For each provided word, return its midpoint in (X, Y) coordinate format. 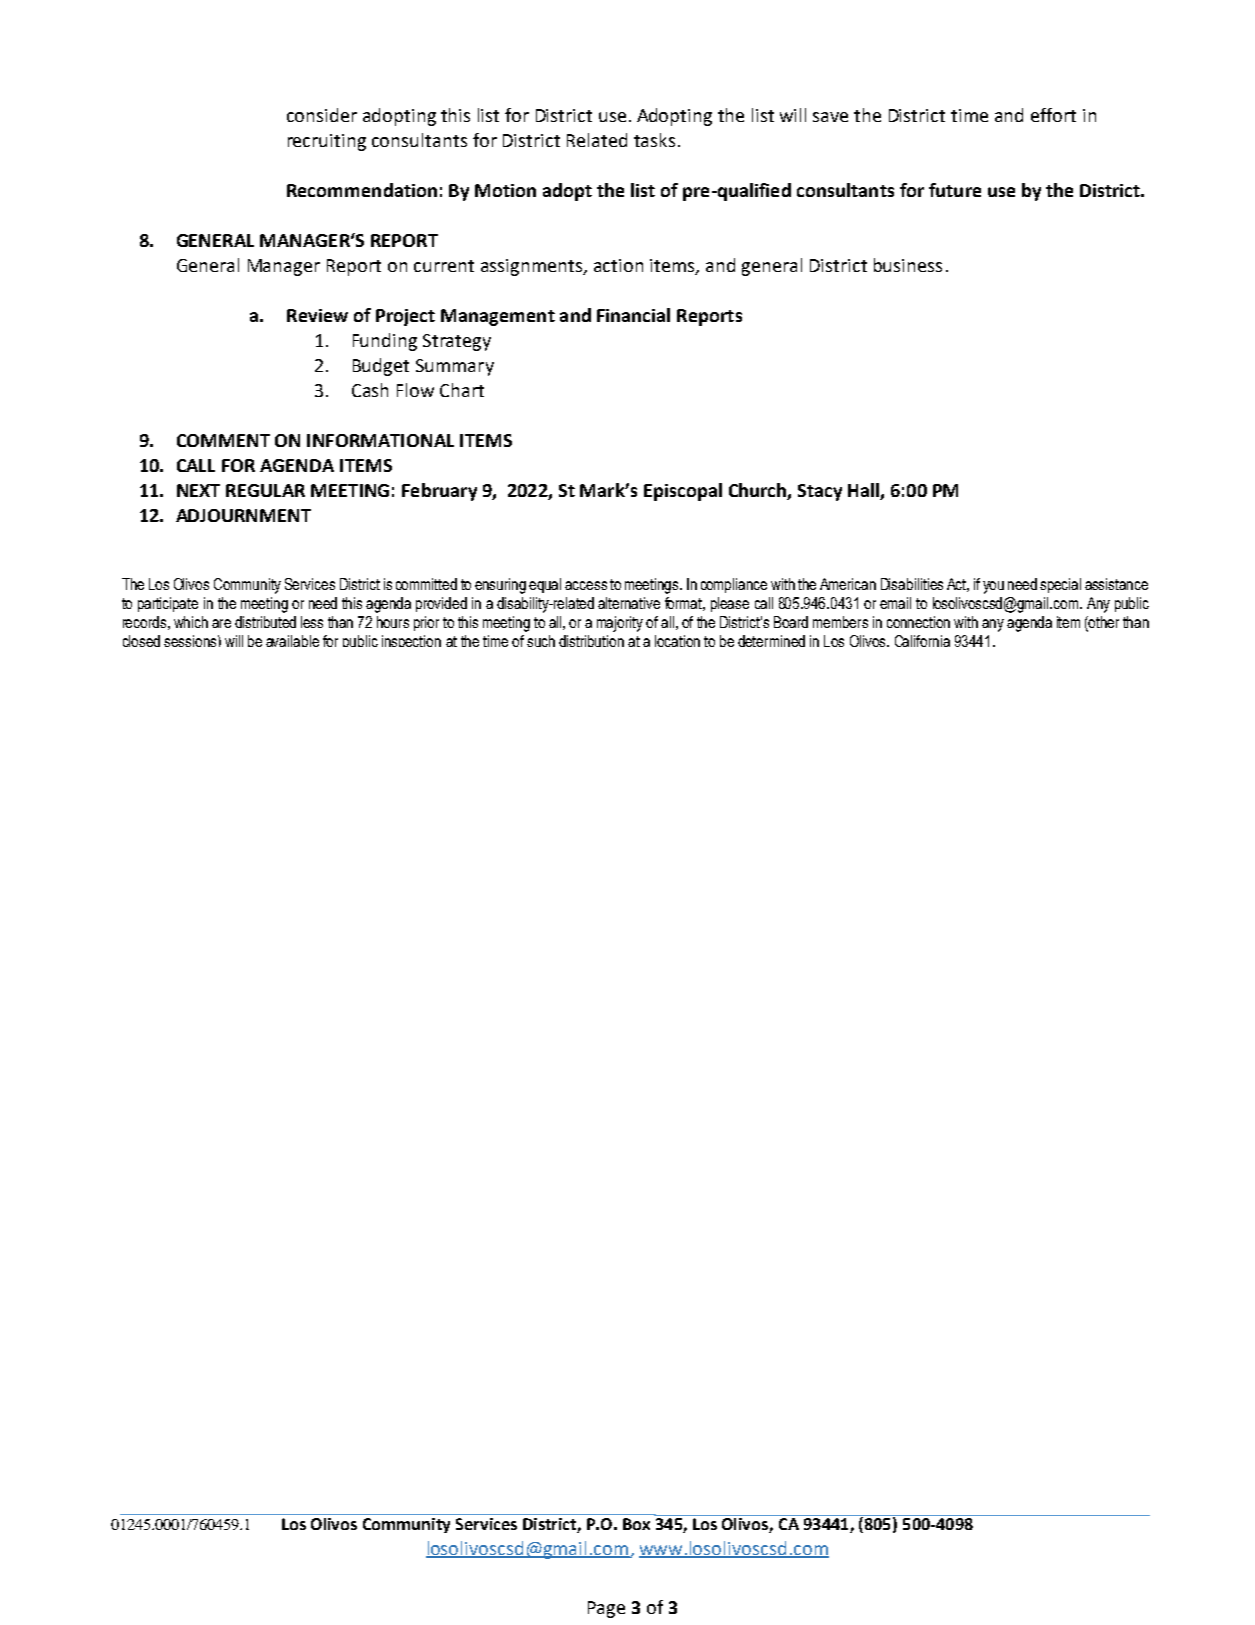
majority (620, 624)
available (292, 641)
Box (636, 1524)
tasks (654, 140)
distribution (591, 641)
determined (771, 641)
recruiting (327, 142)
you (993, 587)
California (922, 641)
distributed (265, 622)
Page (606, 1609)
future (955, 190)
